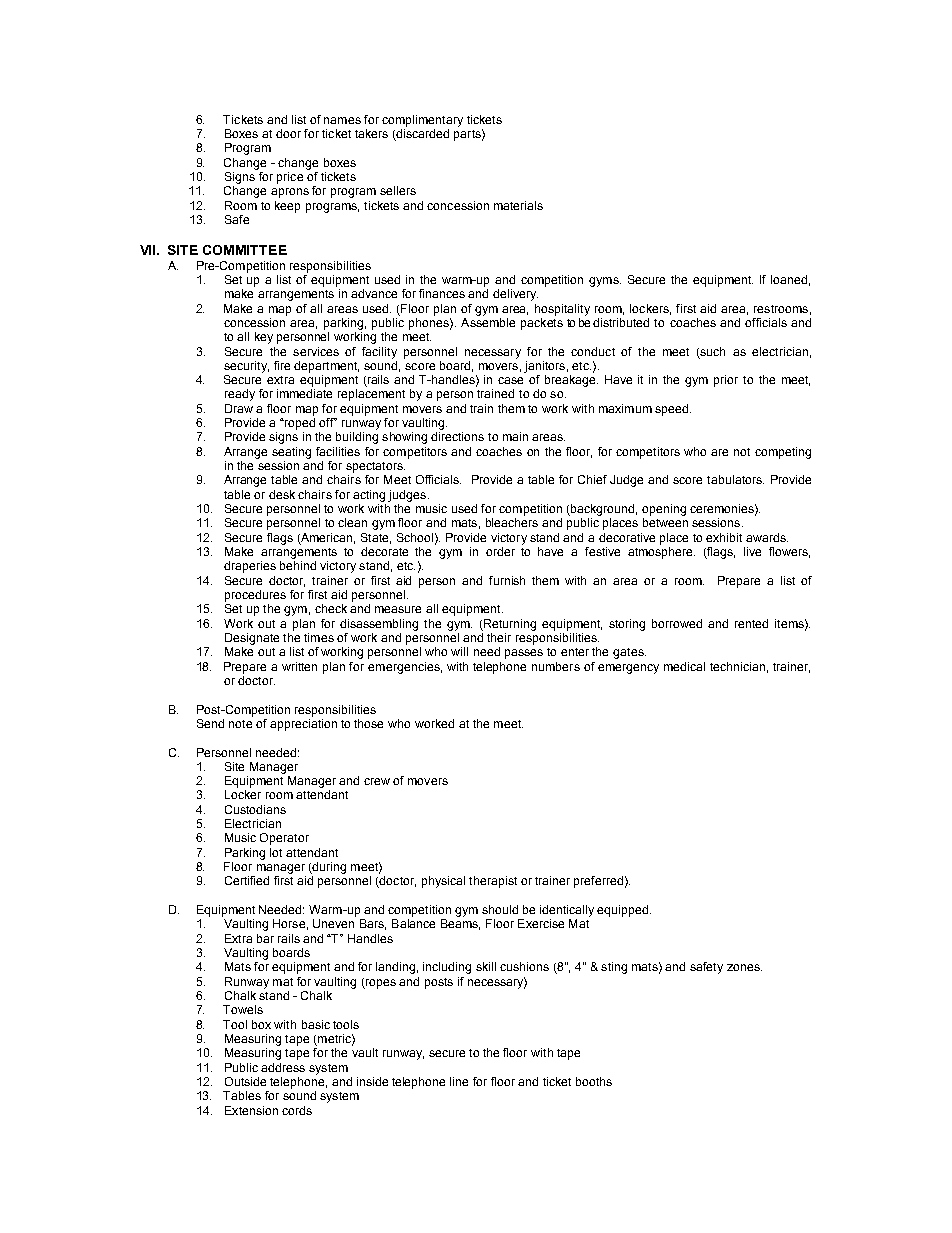 The width and height of the page is (952, 1233). I want to click on speed, so click(673, 410).
